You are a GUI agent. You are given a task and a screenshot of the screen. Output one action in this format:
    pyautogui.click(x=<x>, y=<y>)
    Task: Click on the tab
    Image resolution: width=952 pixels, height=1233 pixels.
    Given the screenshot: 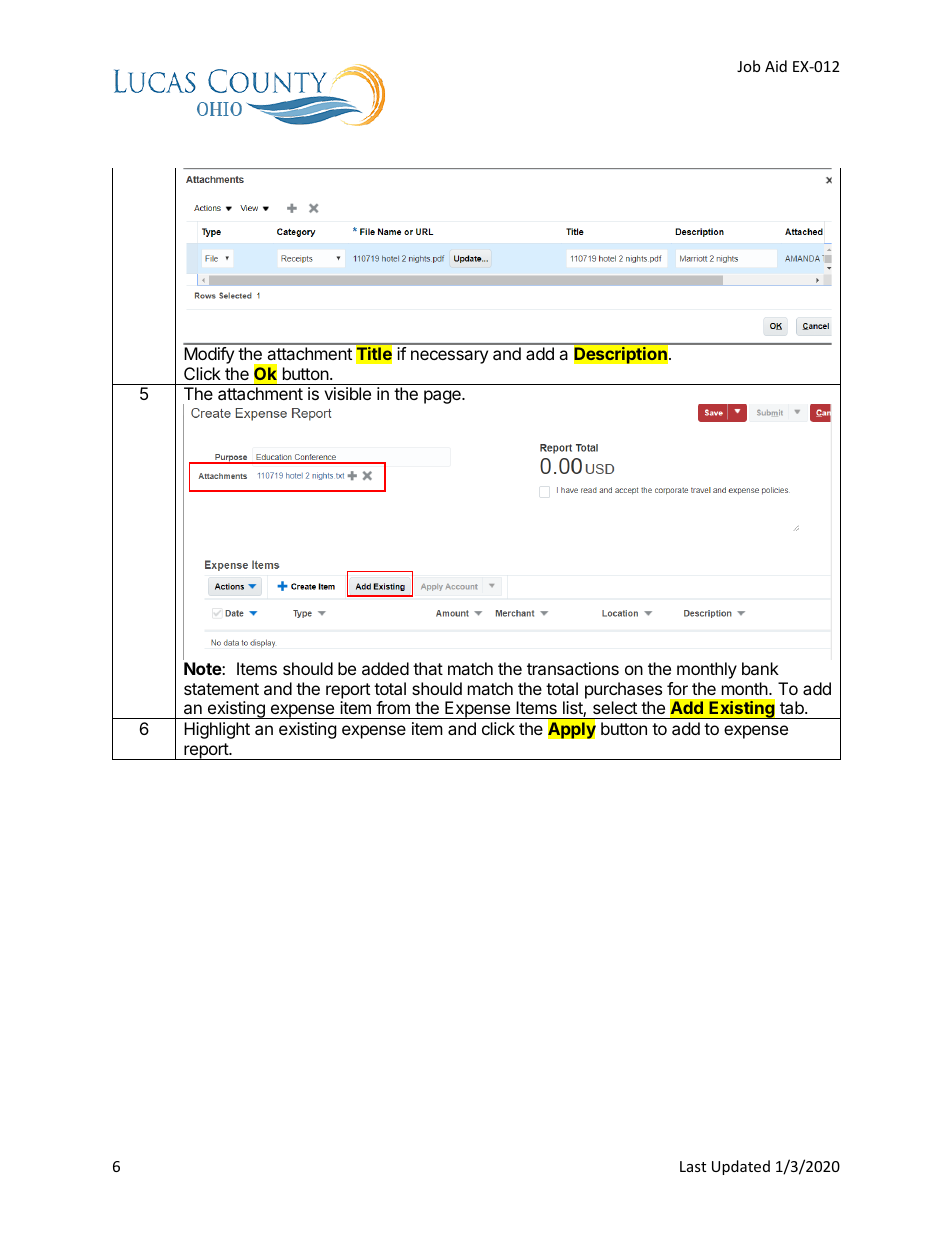 What is the action you would take?
    pyautogui.click(x=793, y=707)
